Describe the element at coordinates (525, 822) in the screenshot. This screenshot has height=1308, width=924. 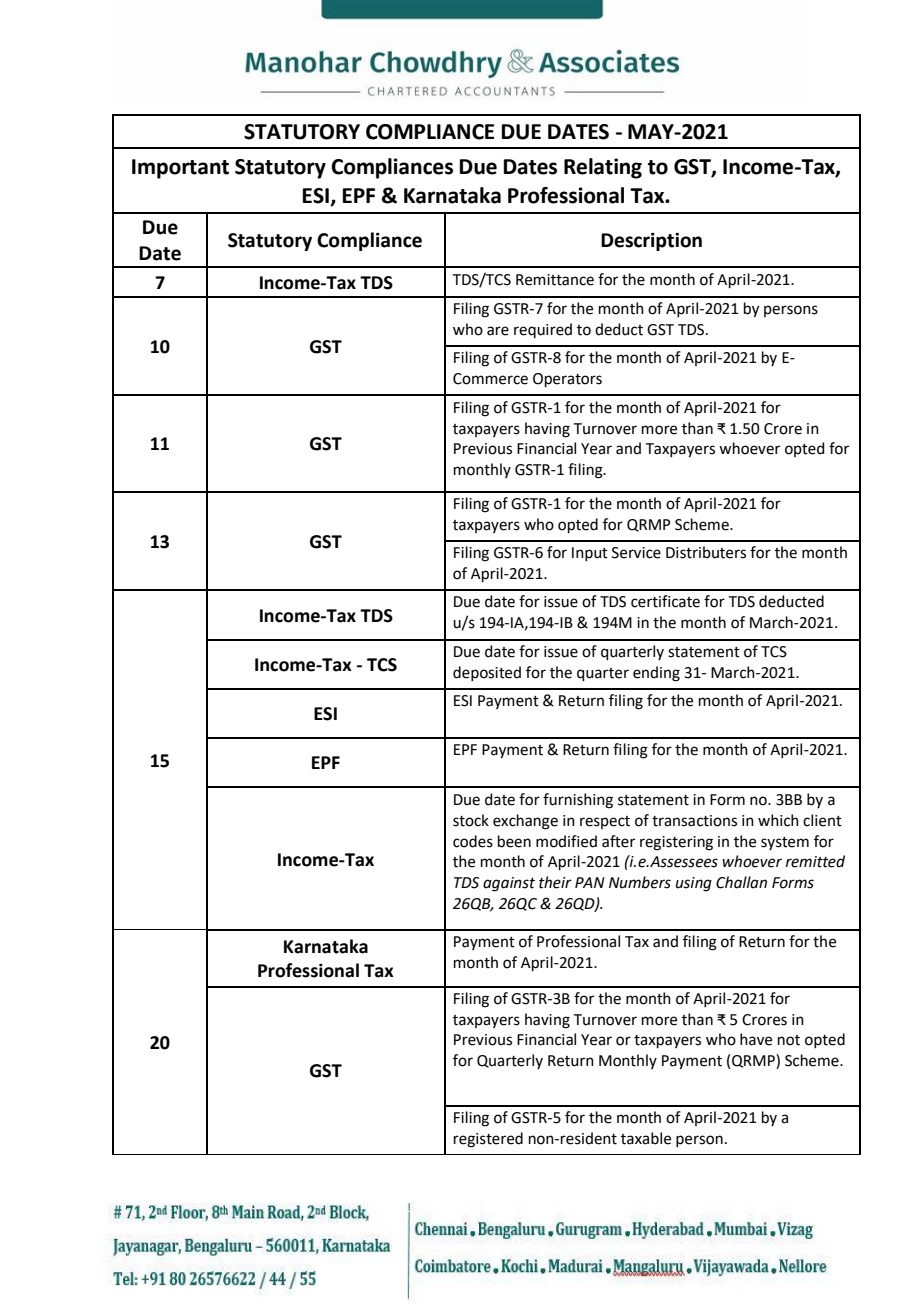
I see `exchange` at that location.
